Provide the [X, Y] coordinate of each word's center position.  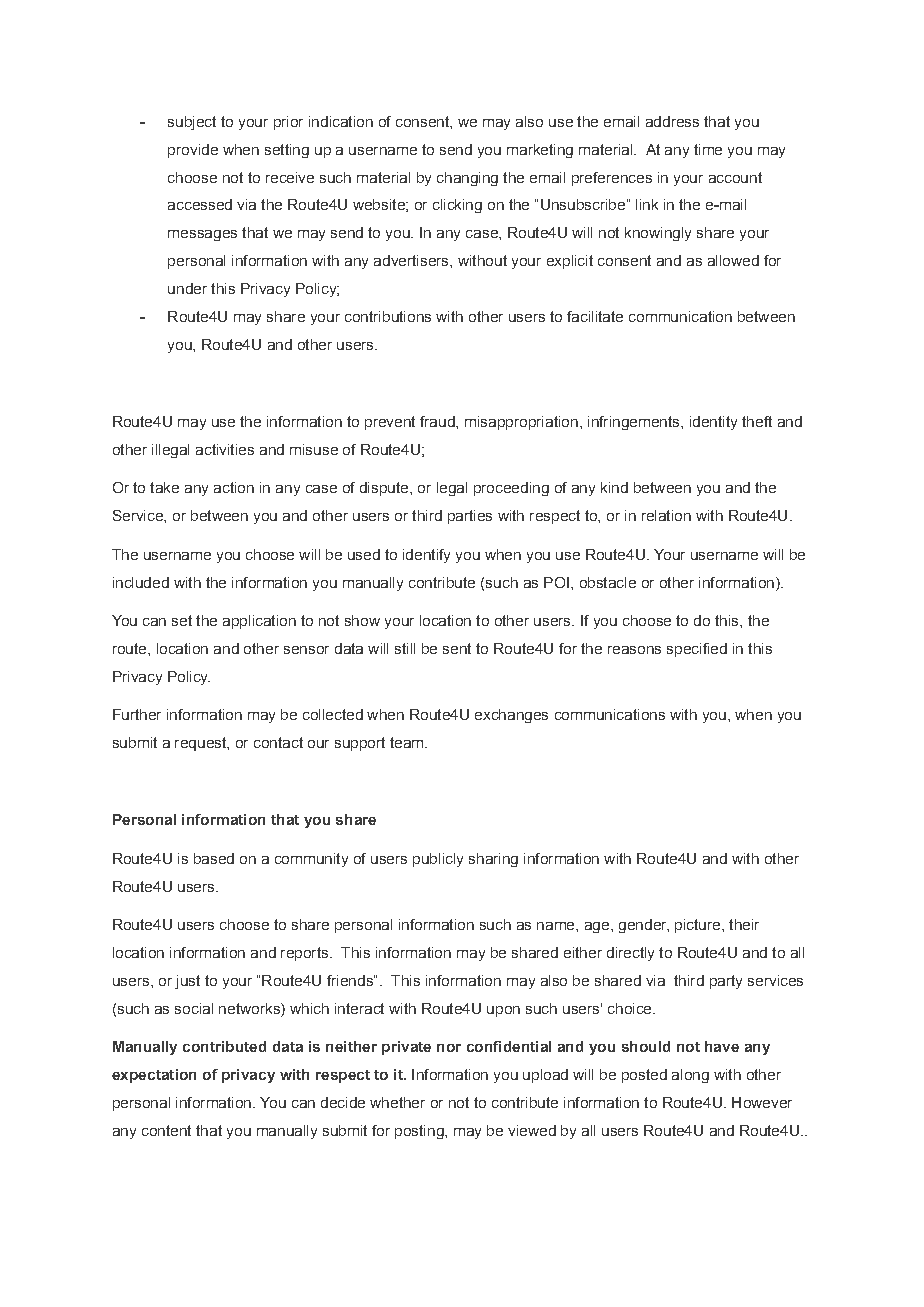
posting [420, 1132]
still [405, 648]
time [708, 149]
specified [697, 650]
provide [193, 151]
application [259, 622]
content [166, 1130]
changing [467, 179]
